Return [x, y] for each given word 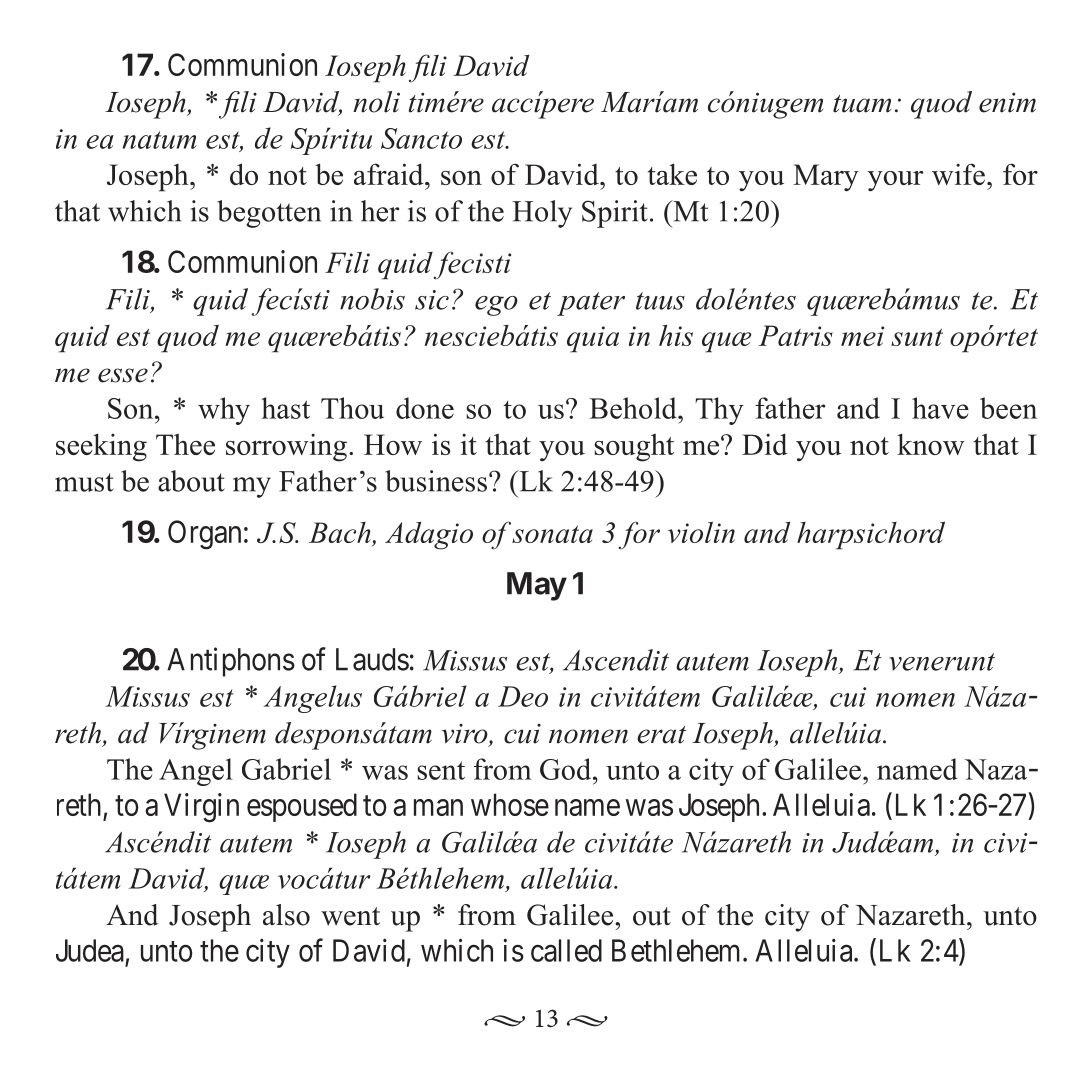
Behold [634, 408]
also [286, 915]
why [224, 411]
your [896, 181]
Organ [204, 535]
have [940, 408]
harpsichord [871, 536]
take [672, 174]
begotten [269, 214]
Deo [523, 696]
